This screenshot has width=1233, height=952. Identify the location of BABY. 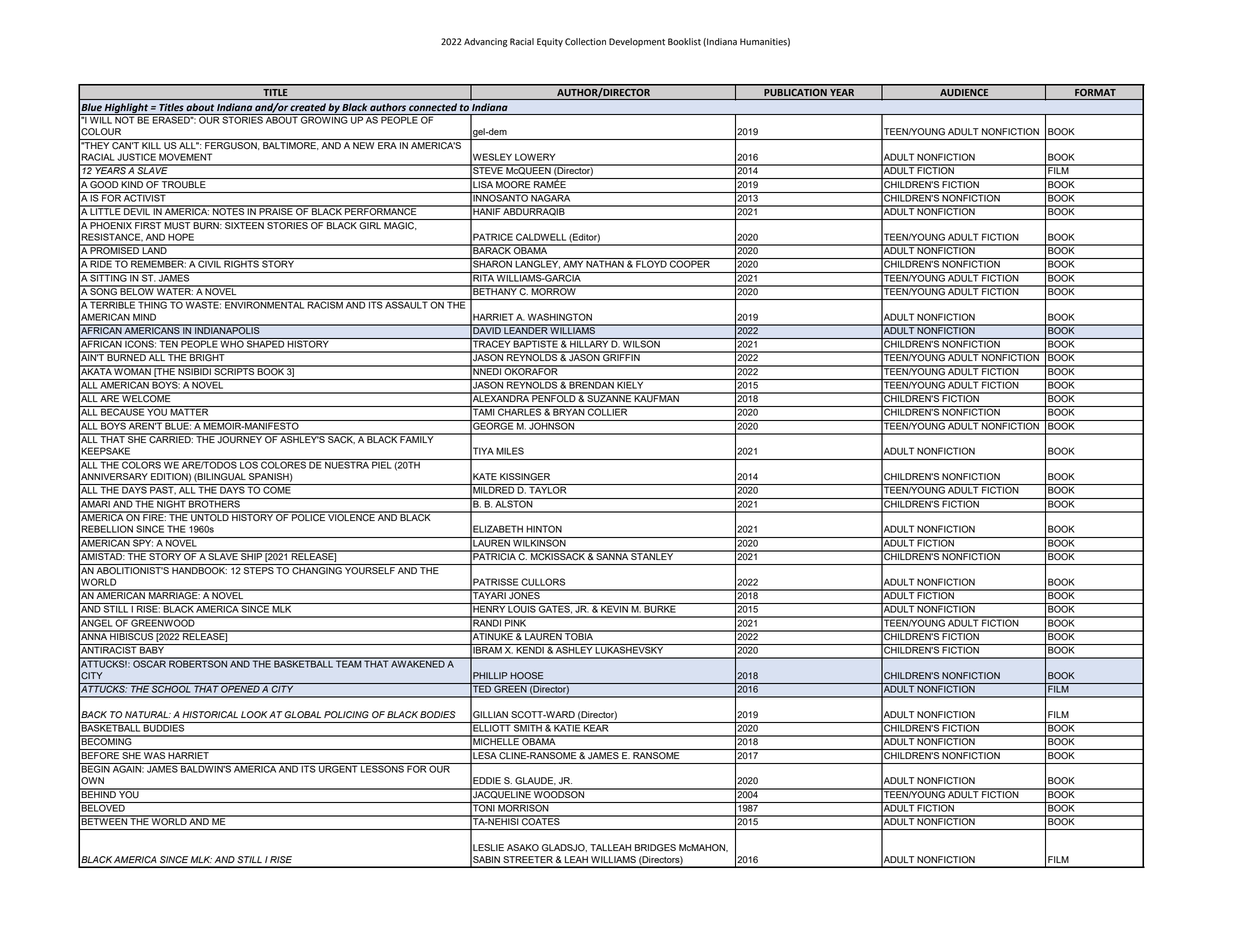
(152, 649).
